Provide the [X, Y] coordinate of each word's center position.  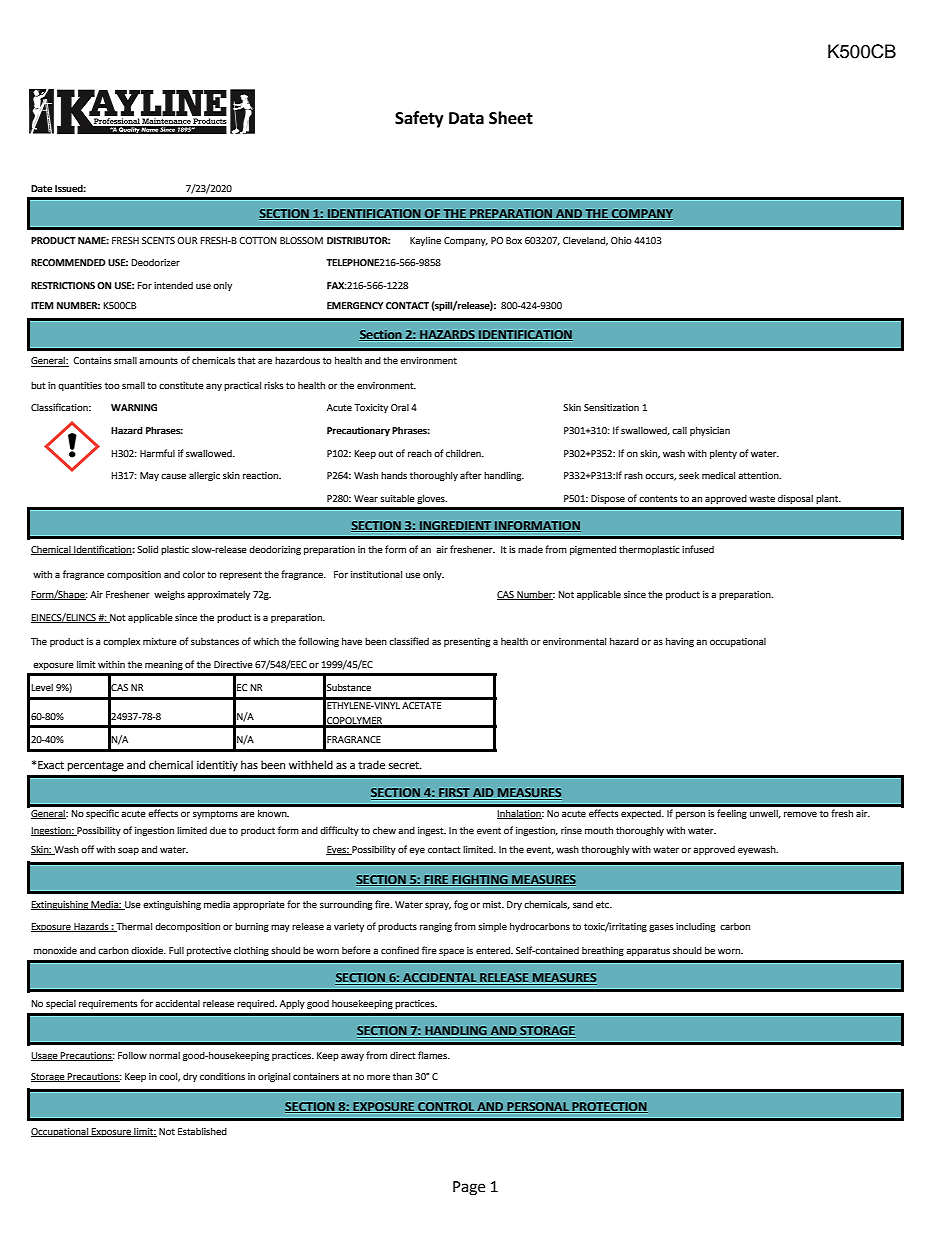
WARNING [134, 407]
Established [202, 1131]
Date [41, 188]
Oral [400, 407]
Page [469, 1188]
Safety [419, 119]
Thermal [133, 927]
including [695, 927]
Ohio [621, 240]
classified [409, 641]
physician [710, 431]
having [680, 642]
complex [121, 642]
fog [461, 905]
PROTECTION [609, 1107]
